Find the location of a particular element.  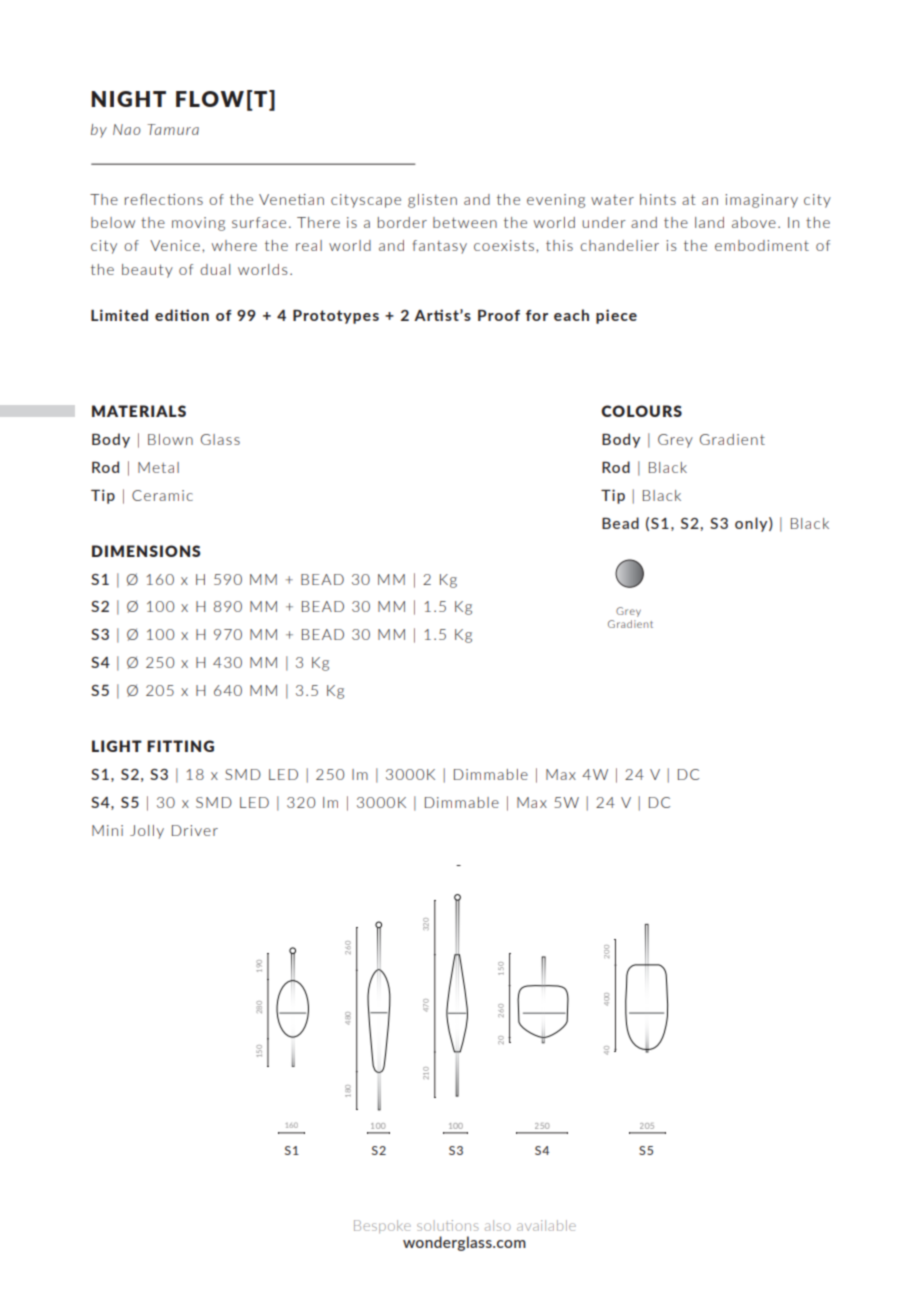

Tamura is located at coordinates (173, 129).
